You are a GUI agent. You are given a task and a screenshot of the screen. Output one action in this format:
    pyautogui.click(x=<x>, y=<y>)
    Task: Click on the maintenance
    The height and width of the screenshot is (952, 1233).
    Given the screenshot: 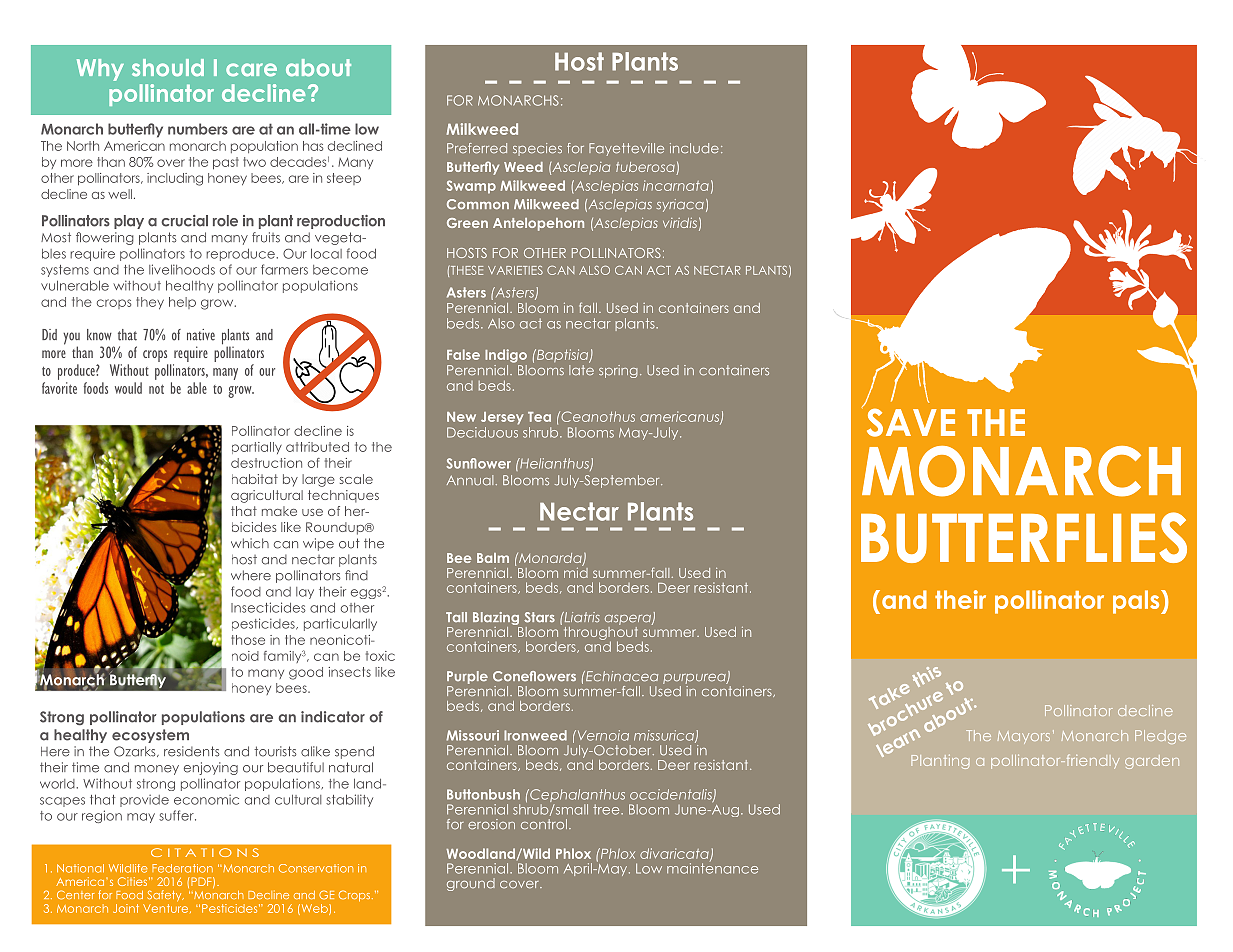 What is the action you would take?
    pyautogui.click(x=712, y=868)
